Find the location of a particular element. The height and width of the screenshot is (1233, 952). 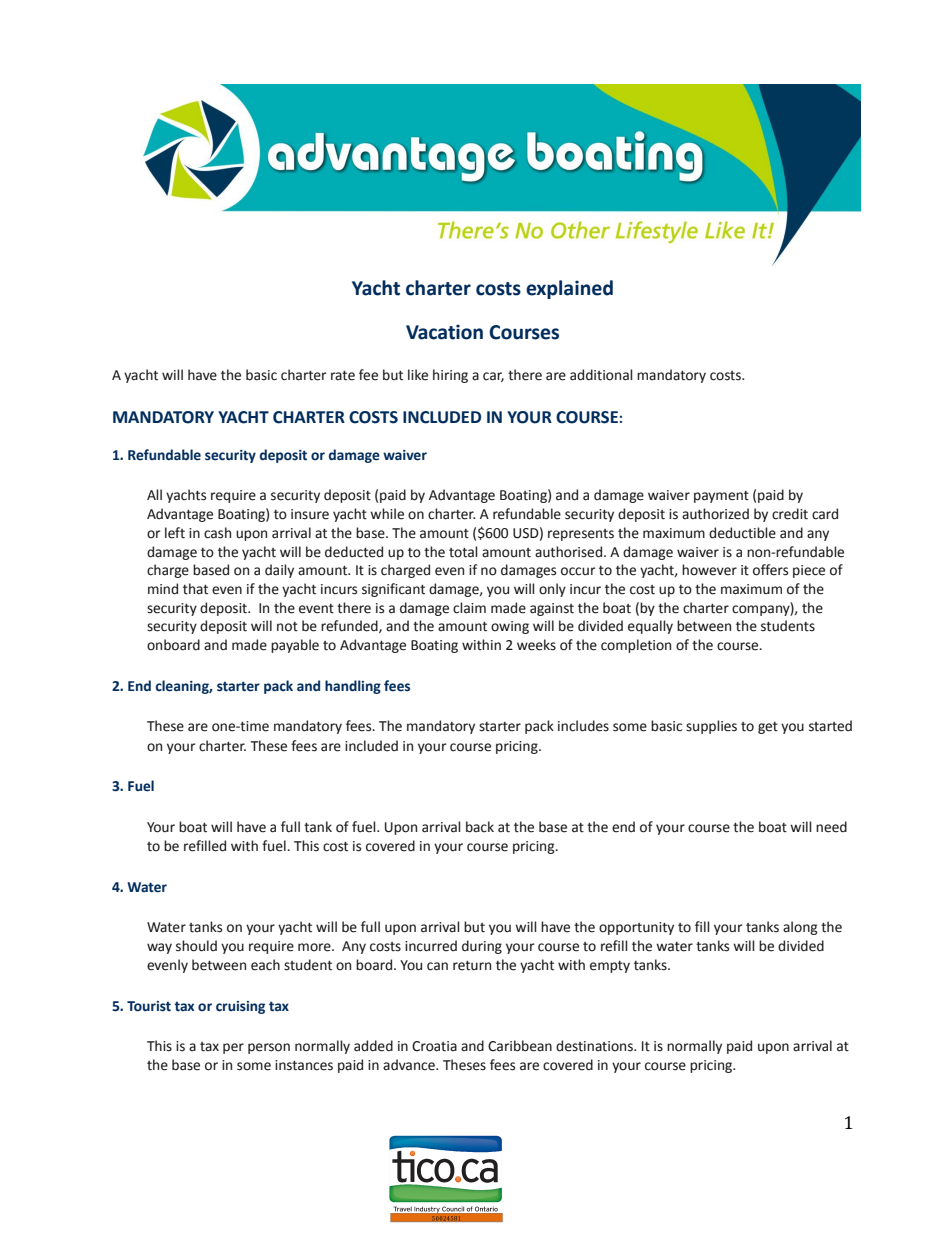

person is located at coordinates (269, 1048).
